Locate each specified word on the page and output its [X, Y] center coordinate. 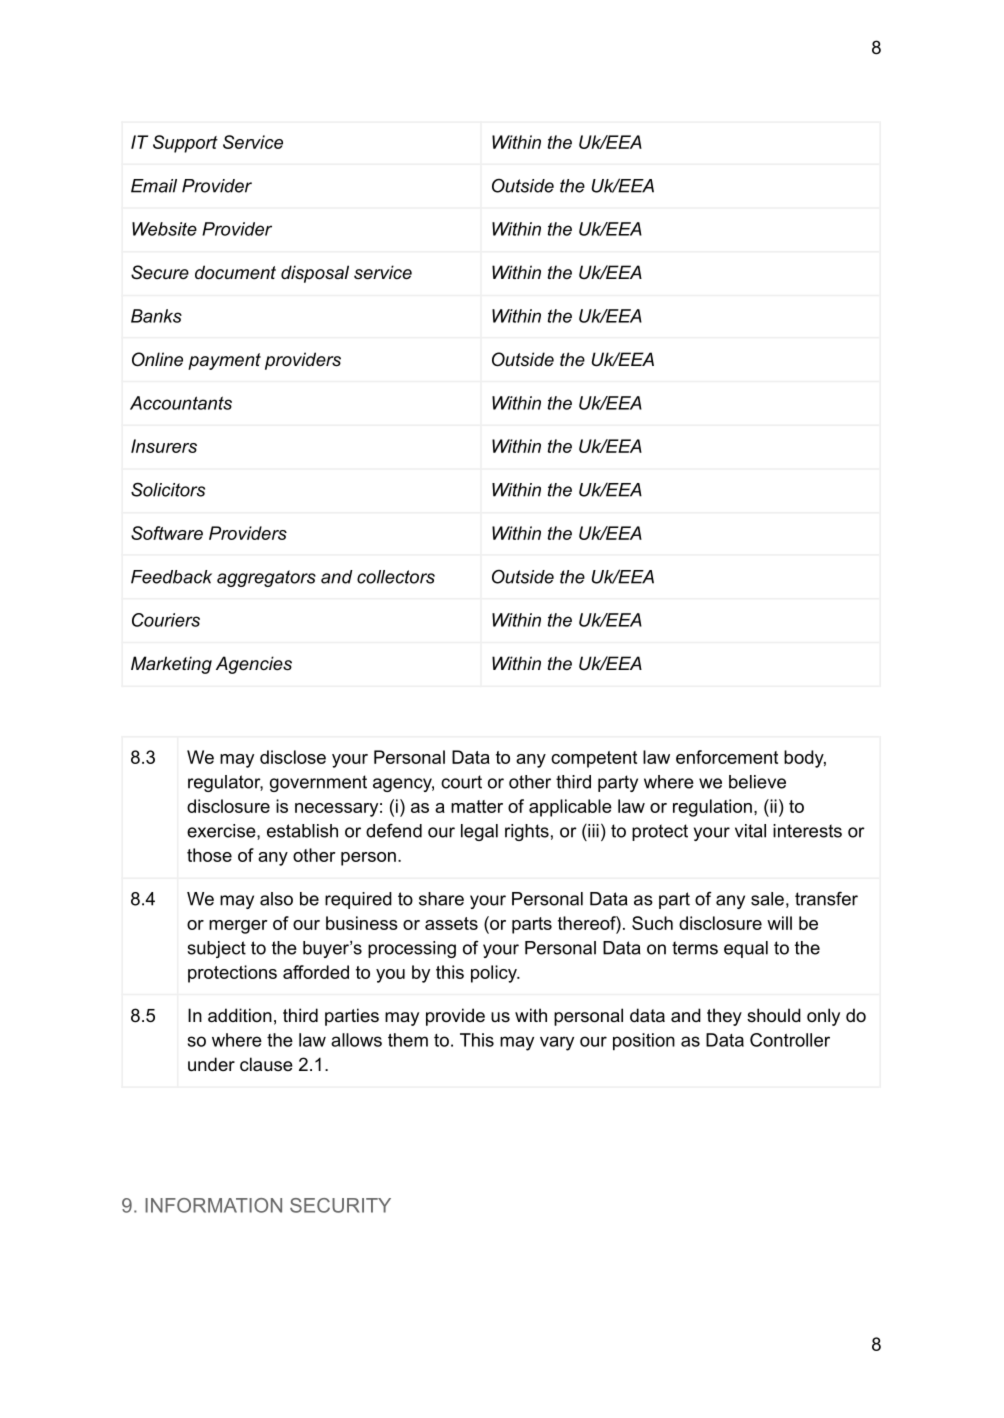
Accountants [181, 403]
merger [238, 927]
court [461, 782]
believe [757, 782]
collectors [396, 577]
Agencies [254, 665]
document [235, 272]
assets [451, 923]
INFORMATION [213, 1205]
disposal [315, 274]
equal [746, 949]
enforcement [727, 757]
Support [185, 144]
